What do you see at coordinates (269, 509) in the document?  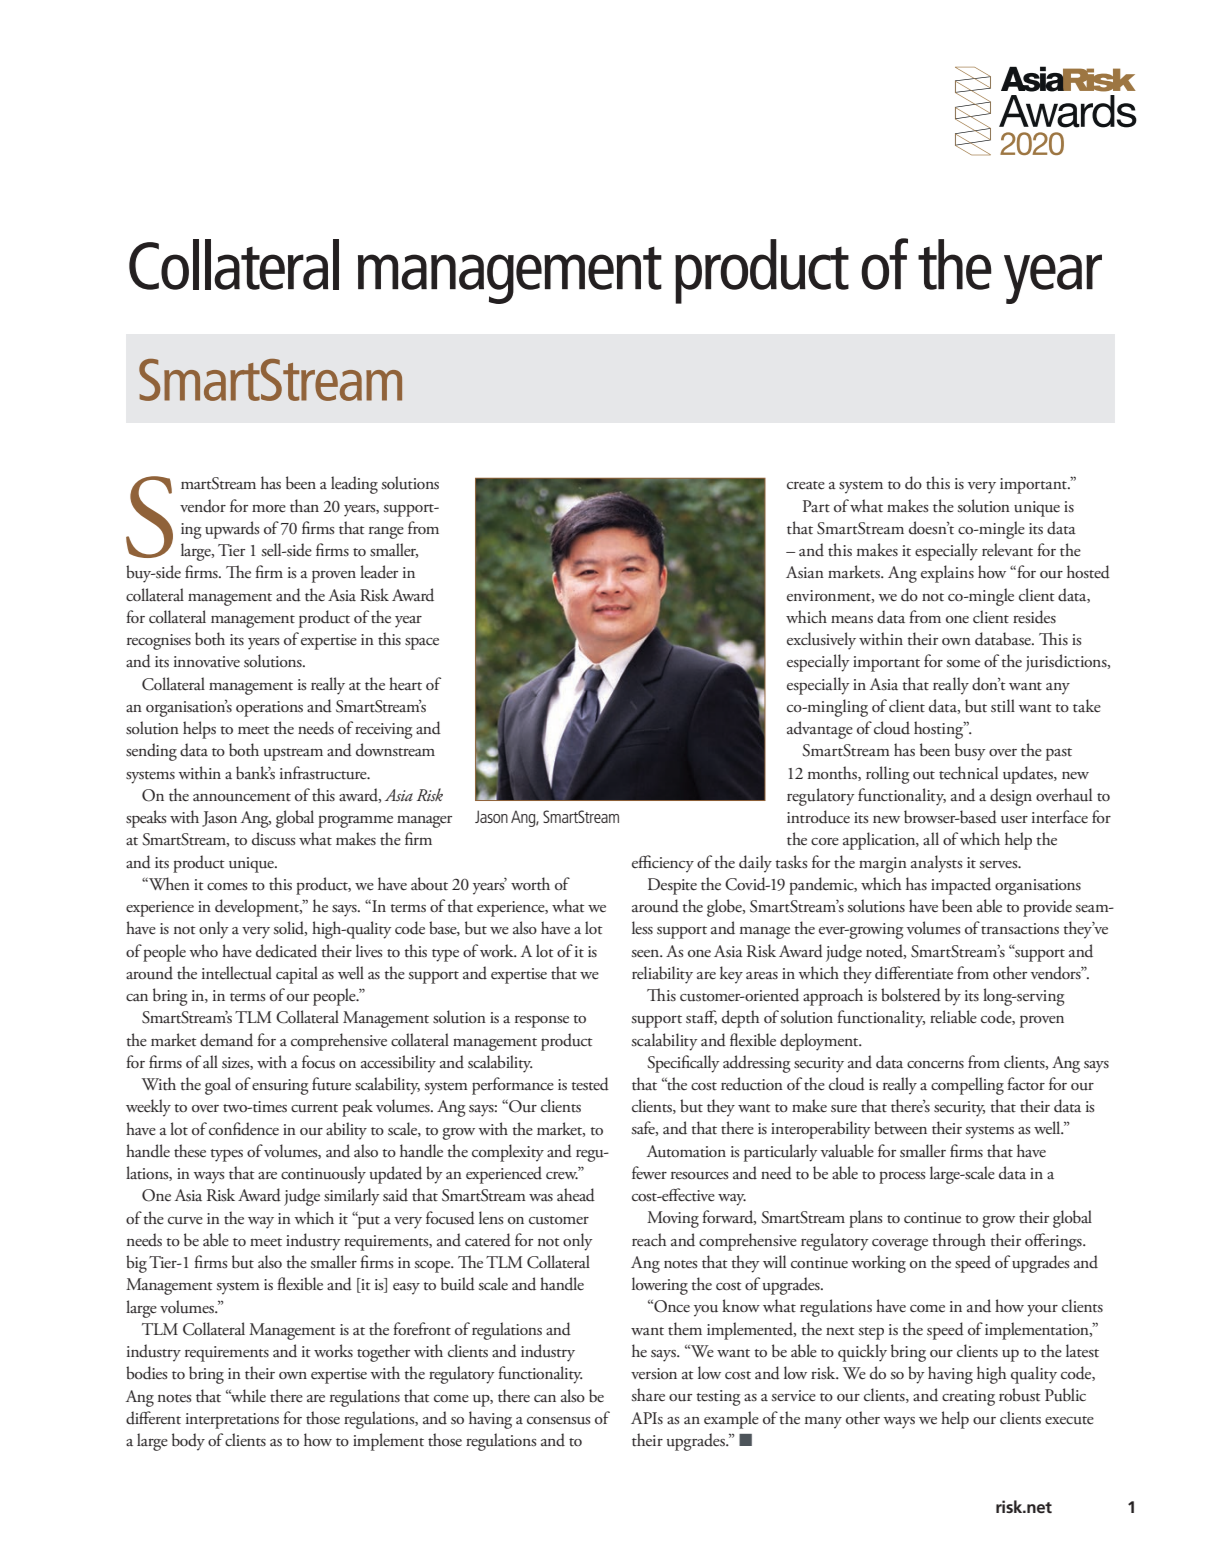 I see `more` at bounding box center [269, 509].
